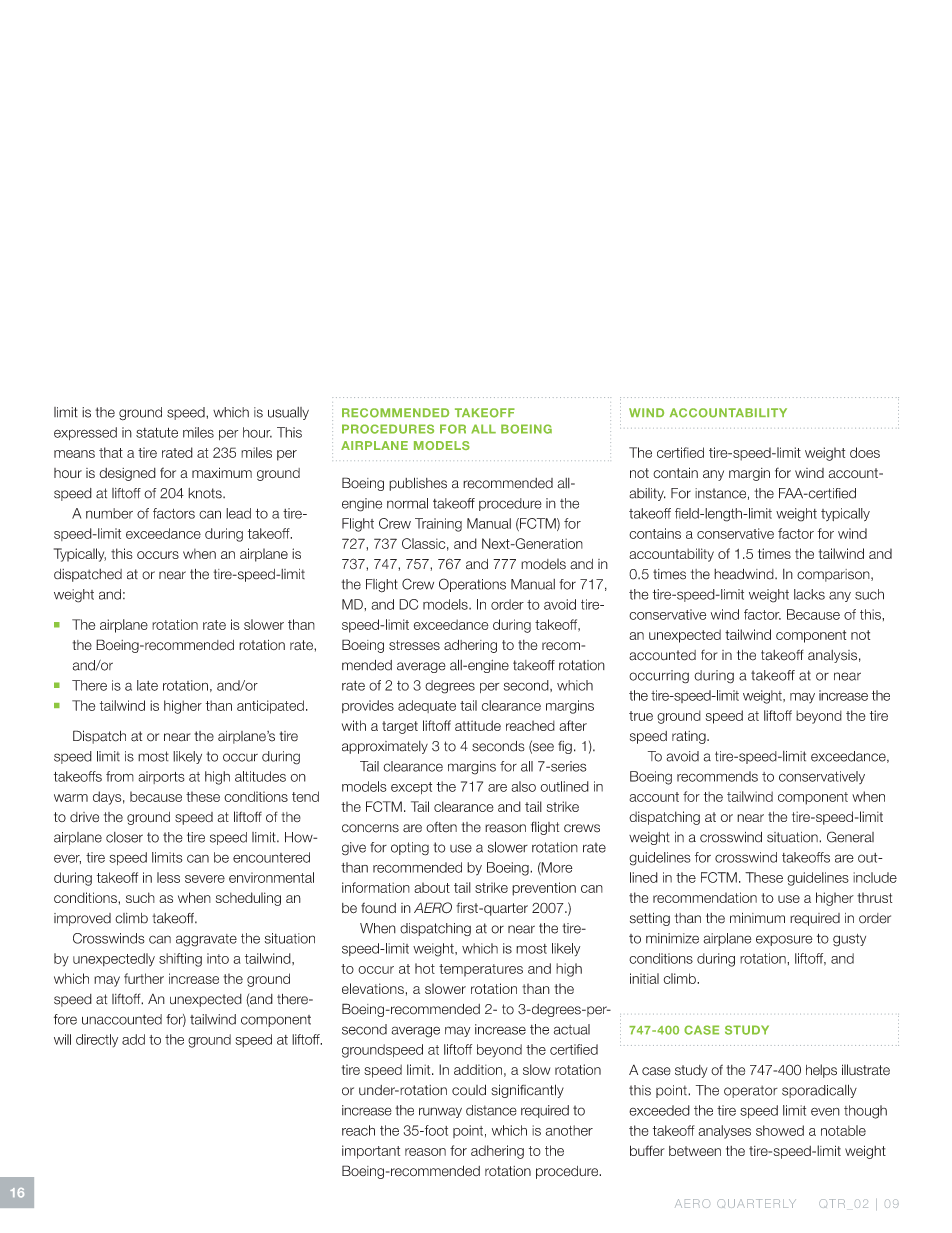 Image resolution: width=952 pixels, height=1233 pixels. Describe the element at coordinates (440, 1112) in the screenshot. I see `runway` at that location.
